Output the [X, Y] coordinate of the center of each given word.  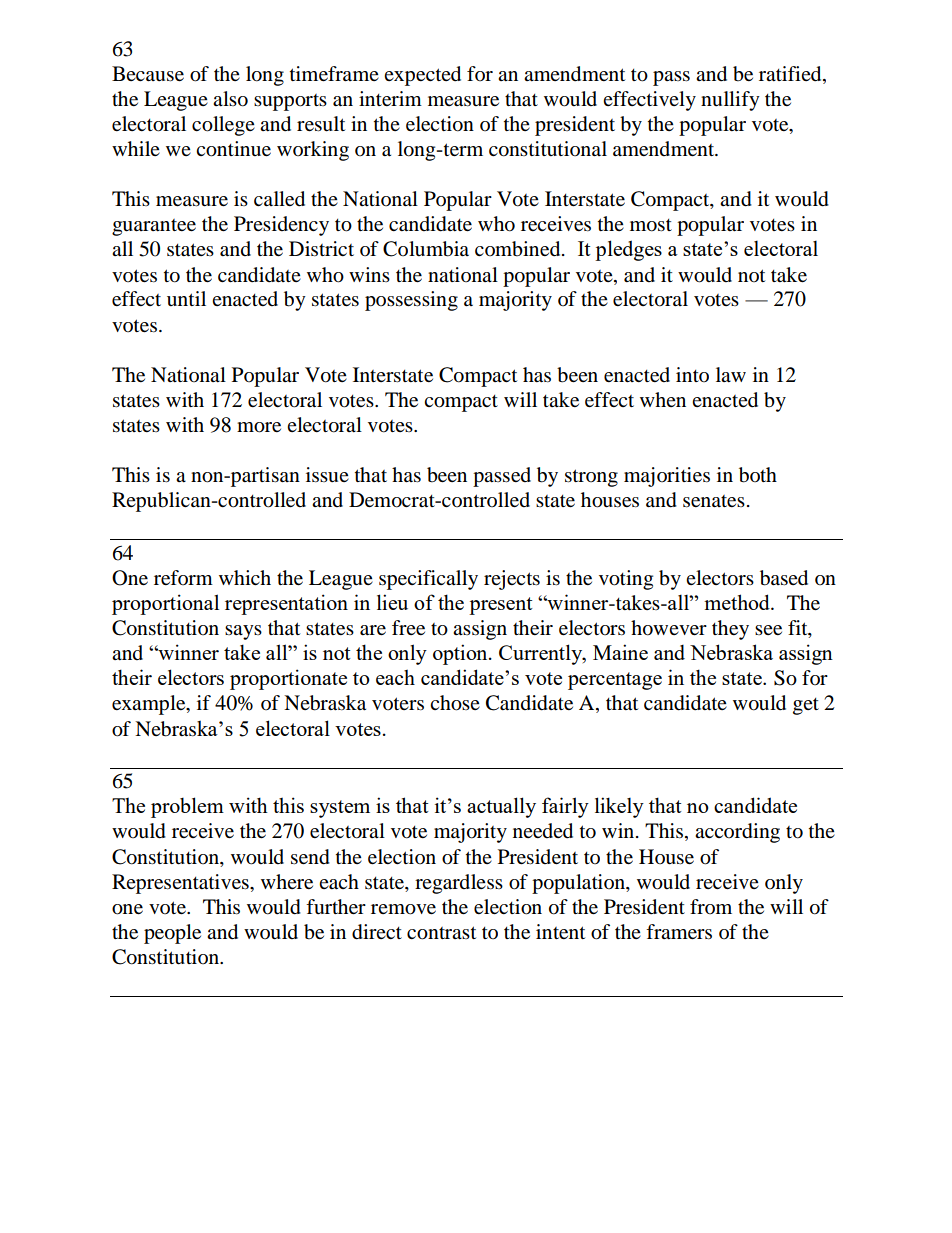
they [730, 630]
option [461, 654]
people [172, 934]
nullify [730, 101]
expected [422, 76]
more [259, 427]
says [243, 632]
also [230, 99]
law [731, 374]
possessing [411, 301]
